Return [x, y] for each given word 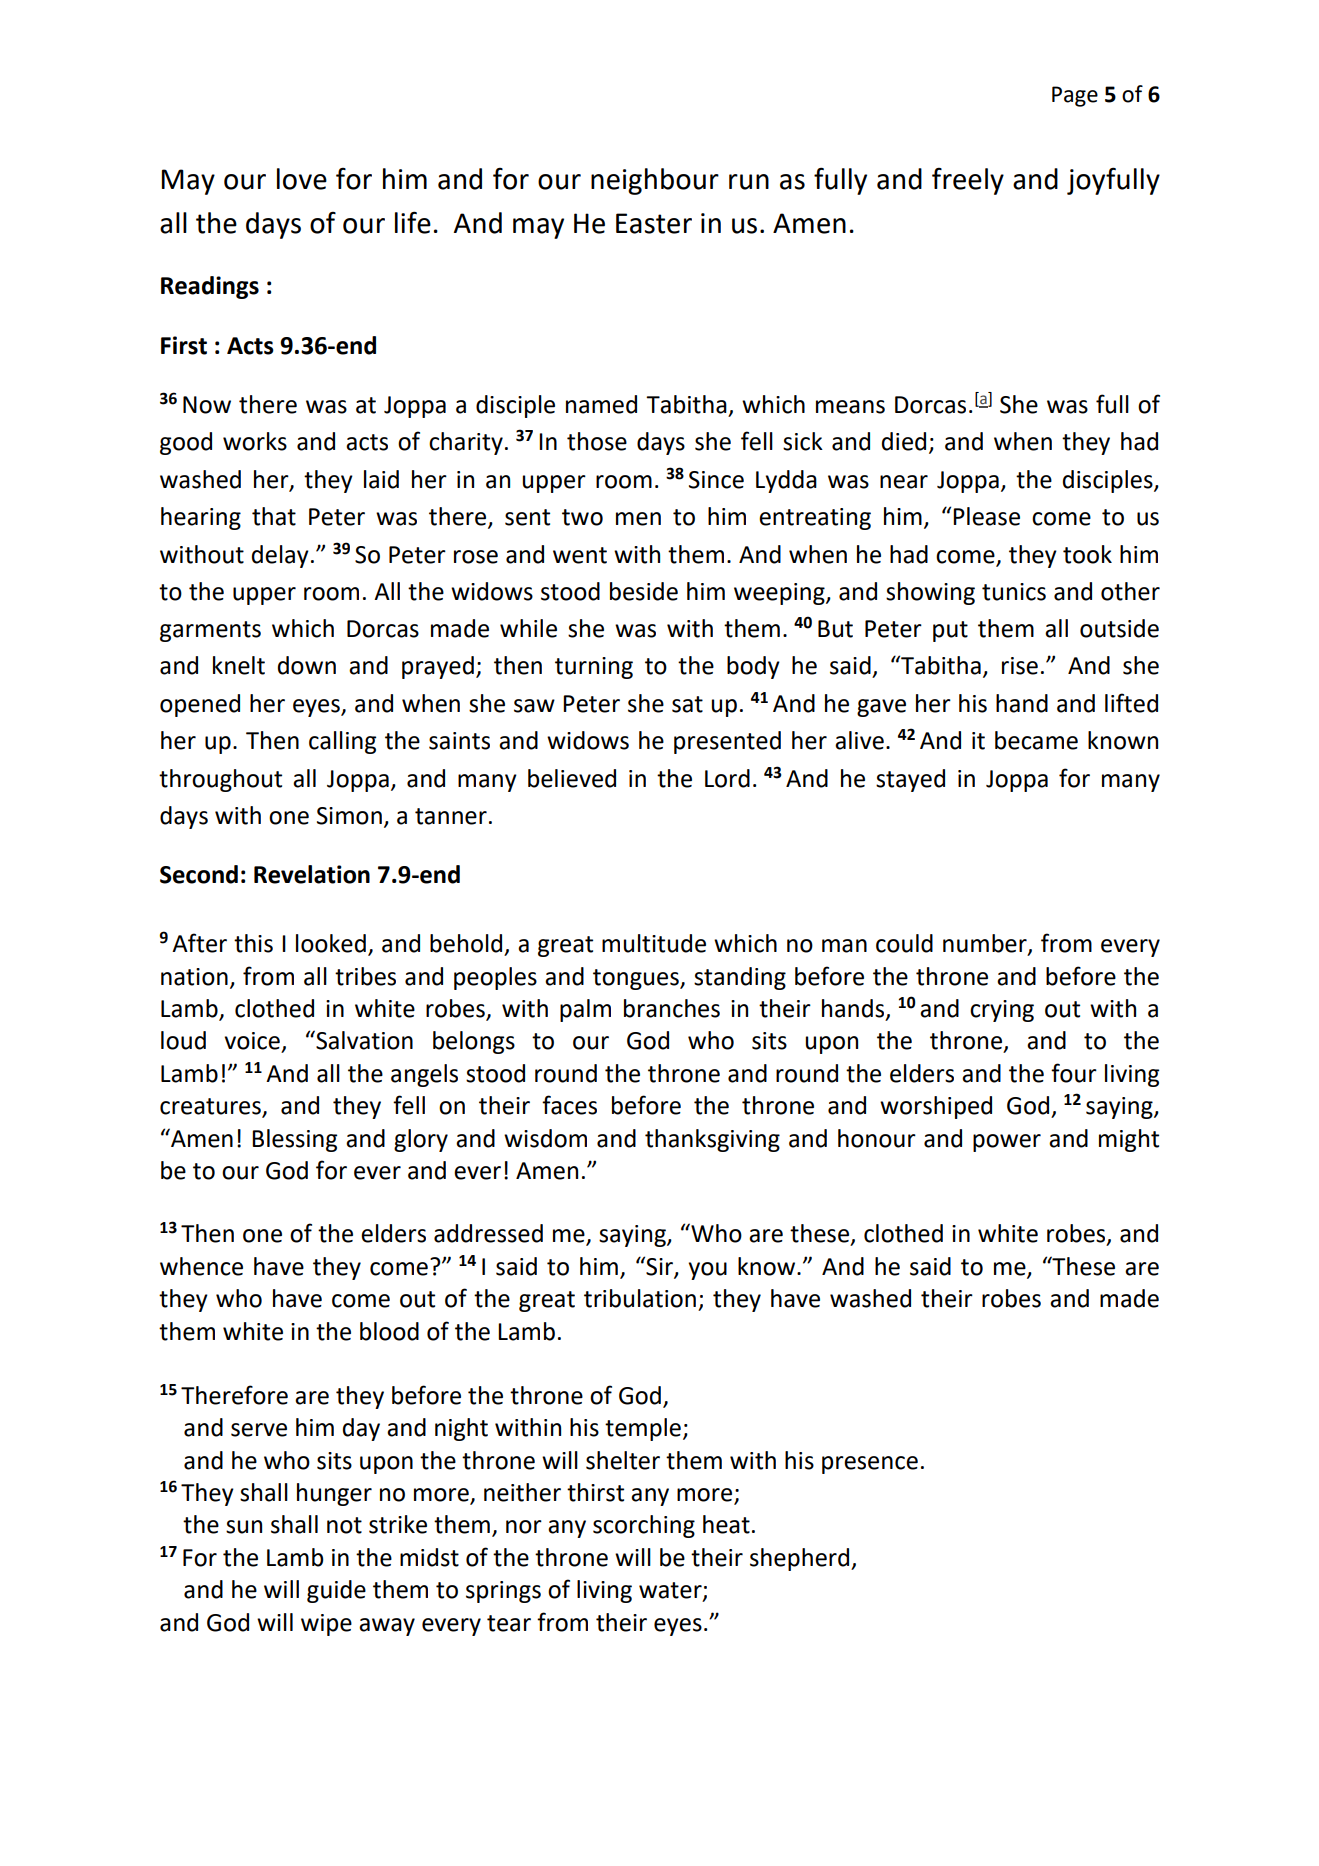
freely [968, 181]
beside [644, 591]
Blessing [294, 1140]
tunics [1014, 592]
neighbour [655, 181]
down [307, 665]
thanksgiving [712, 1140]
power [1007, 1143]
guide [336, 1591]
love [302, 179]
